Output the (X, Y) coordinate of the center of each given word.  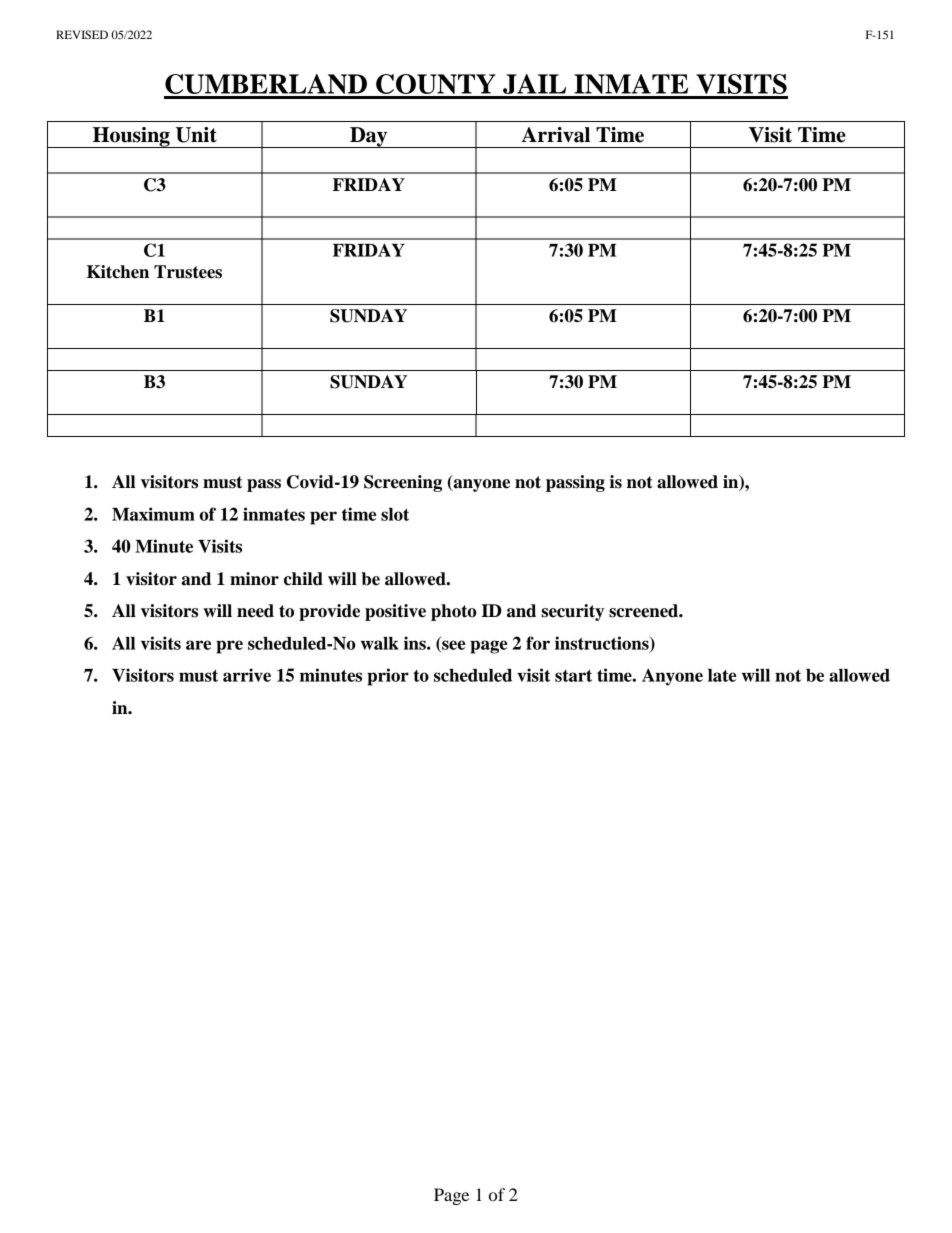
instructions (603, 644)
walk (380, 643)
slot (395, 514)
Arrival (555, 135)
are (198, 645)
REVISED (82, 34)
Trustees (188, 272)
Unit (196, 135)
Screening (403, 483)
